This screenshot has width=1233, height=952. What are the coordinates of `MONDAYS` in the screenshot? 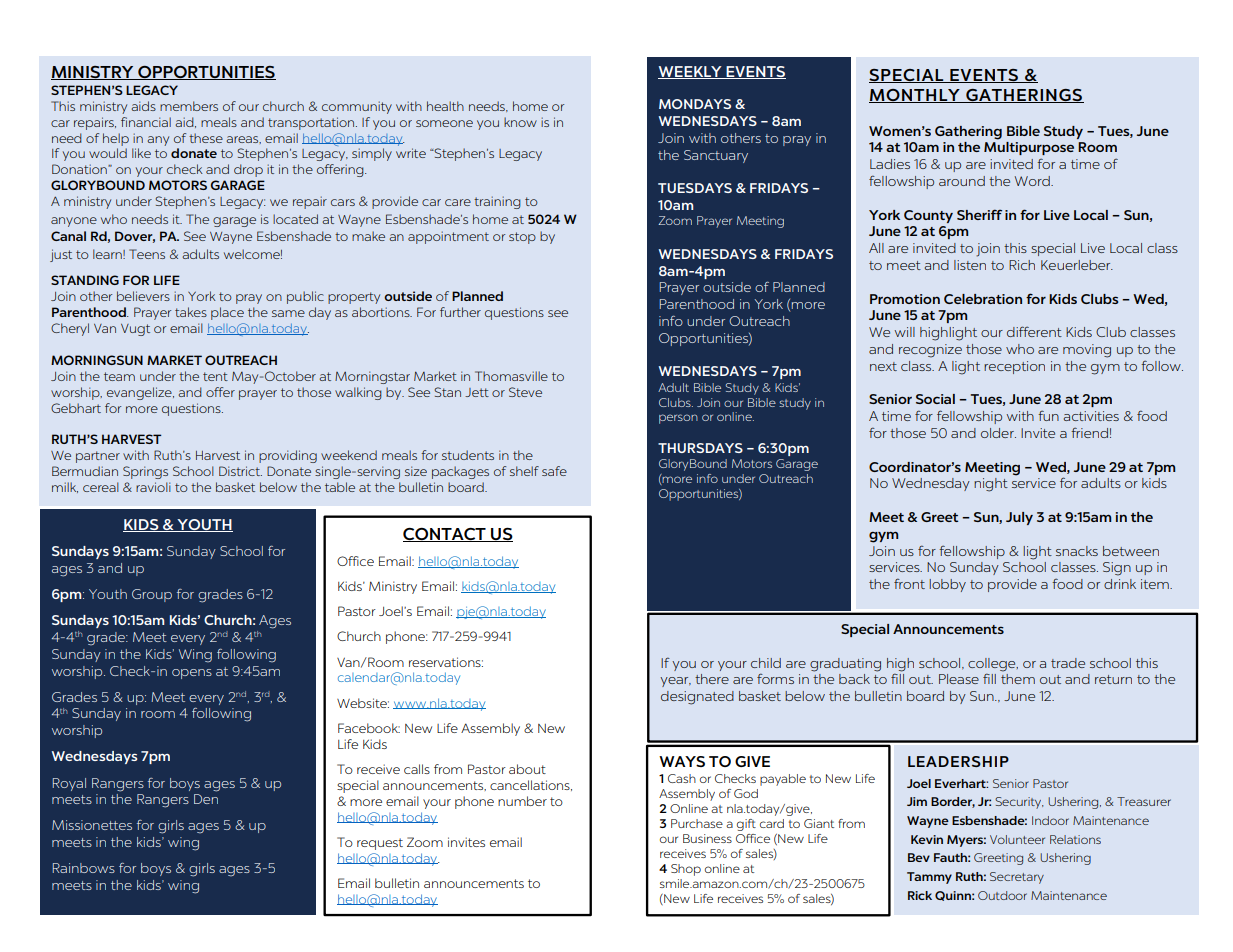 It's located at (695, 104).
